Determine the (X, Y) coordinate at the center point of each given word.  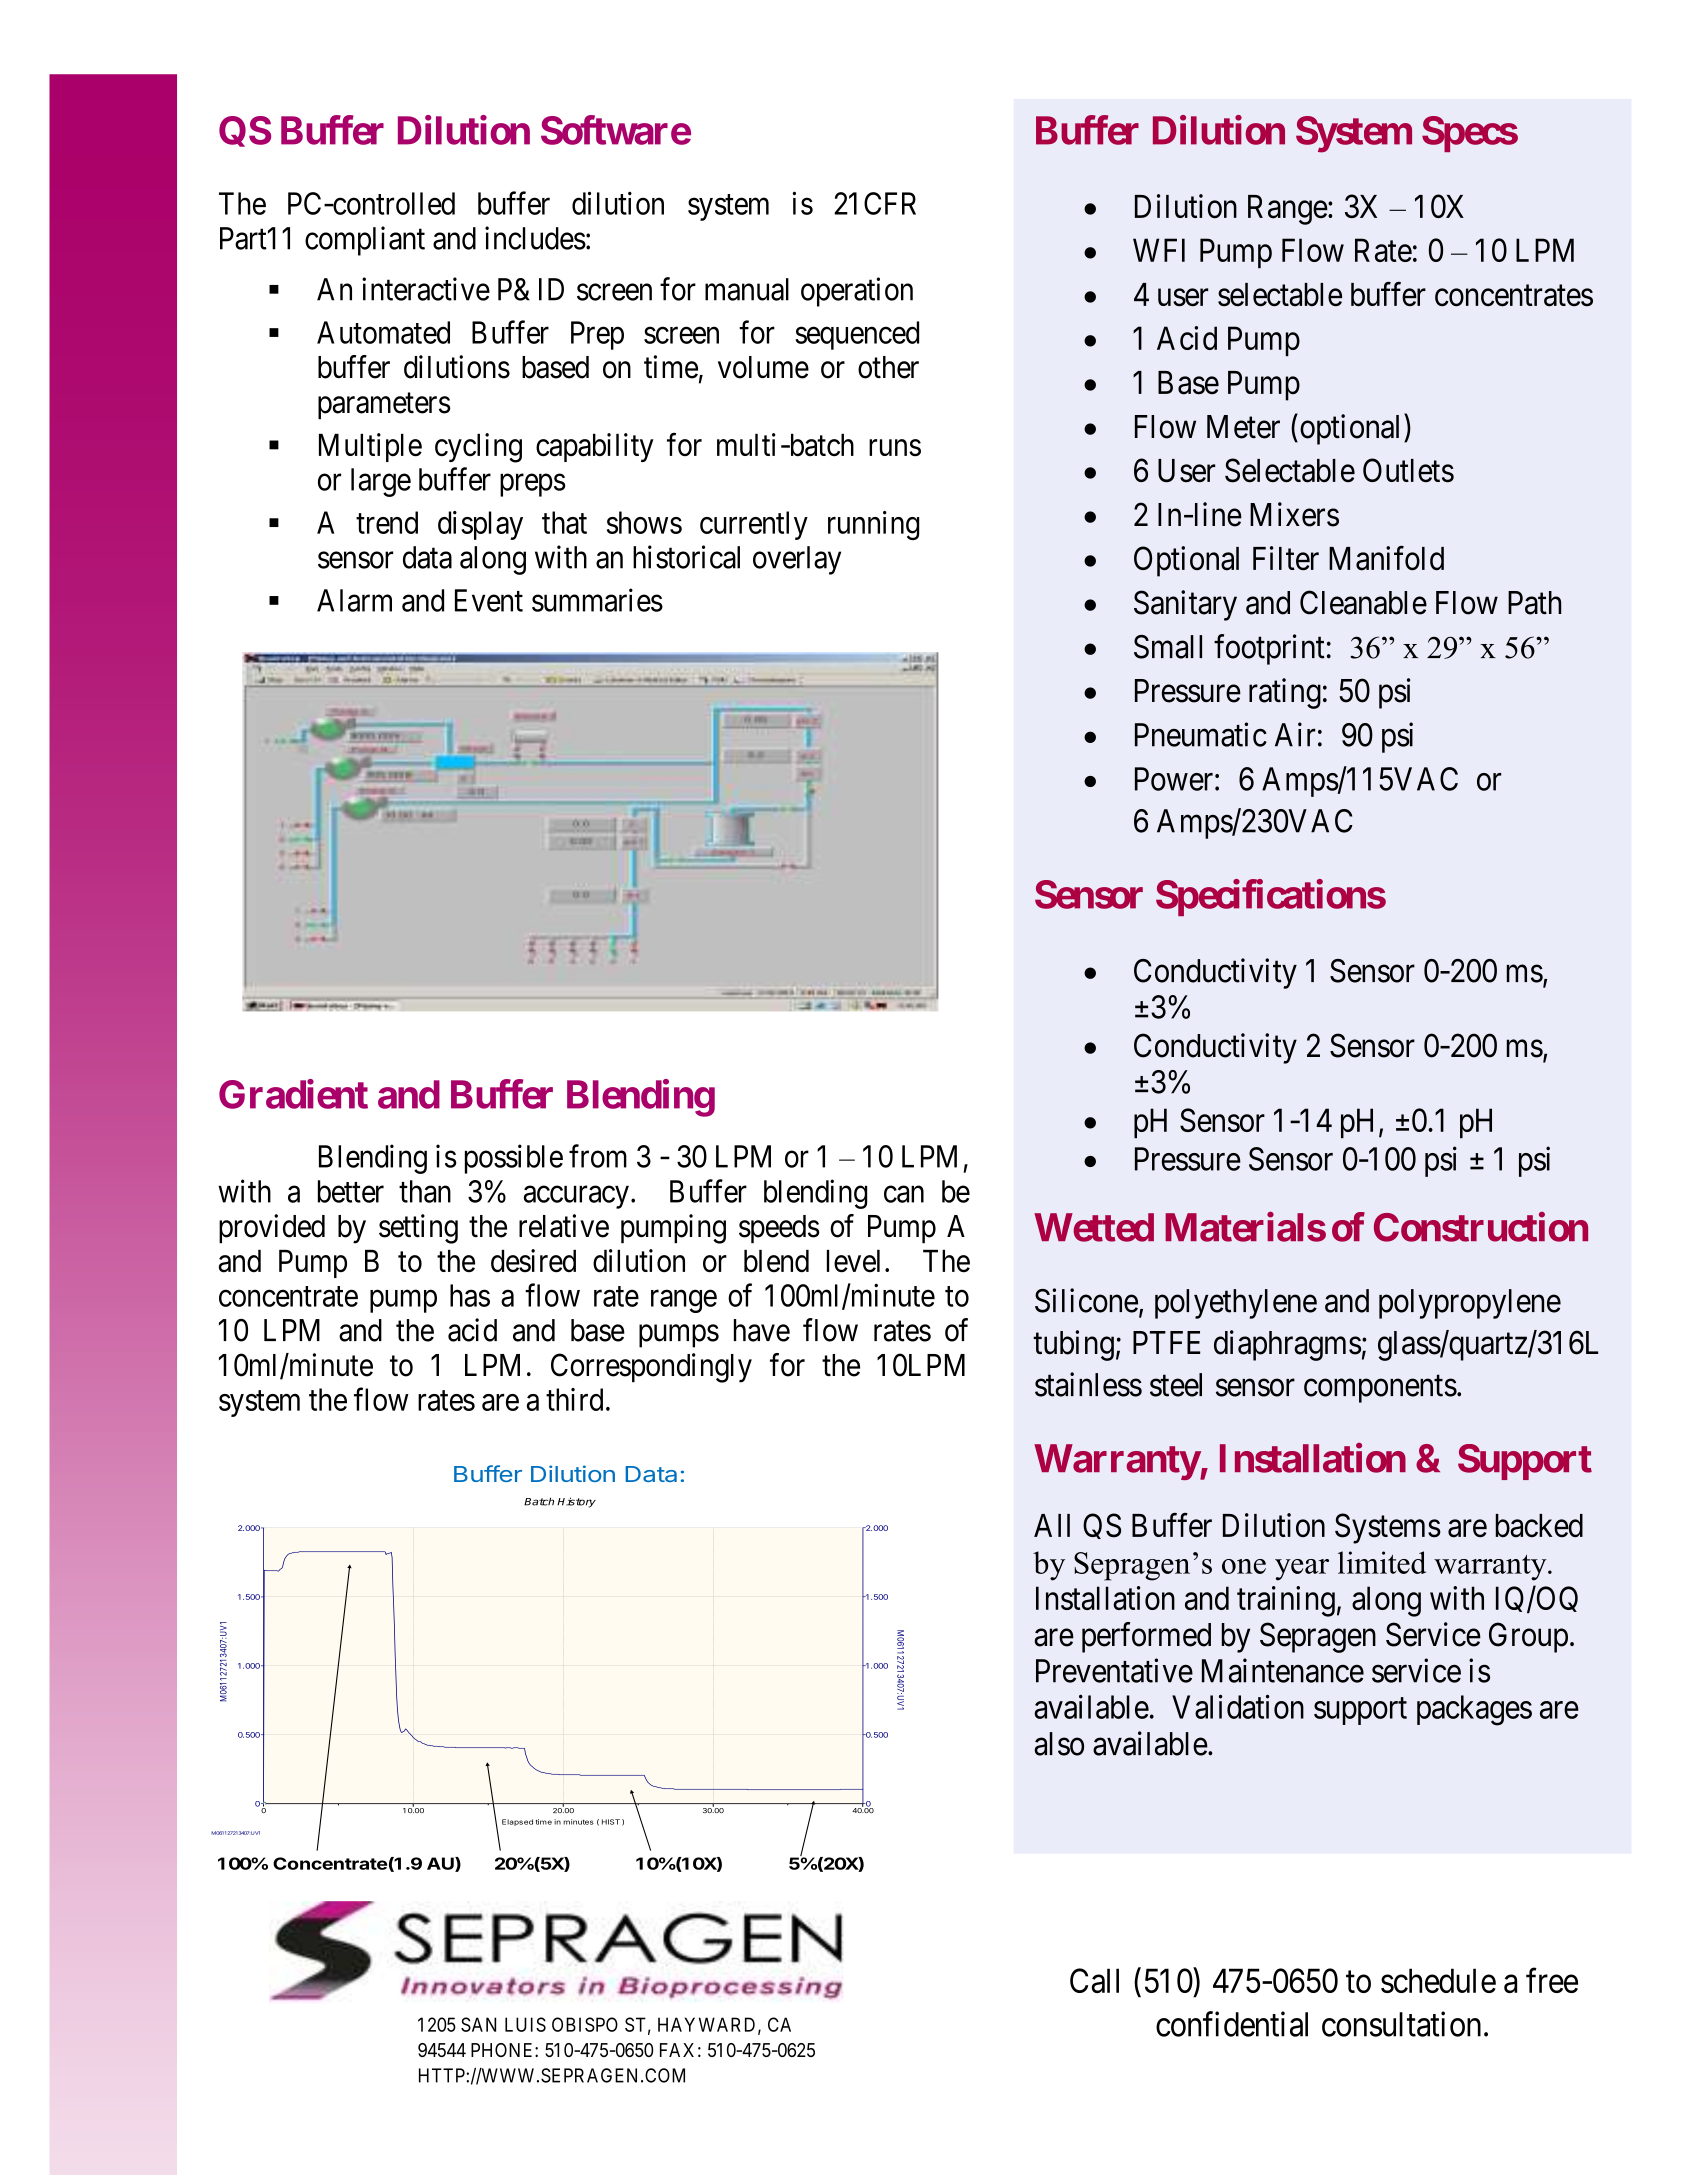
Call (1094, 1980)
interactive (426, 289)
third (574, 1399)
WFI (1159, 250)
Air (1295, 734)
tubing (1073, 1345)
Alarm (354, 600)
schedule (1438, 1980)
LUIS (525, 2024)
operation (857, 292)
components (1380, 1389)
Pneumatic (1201, 734)
